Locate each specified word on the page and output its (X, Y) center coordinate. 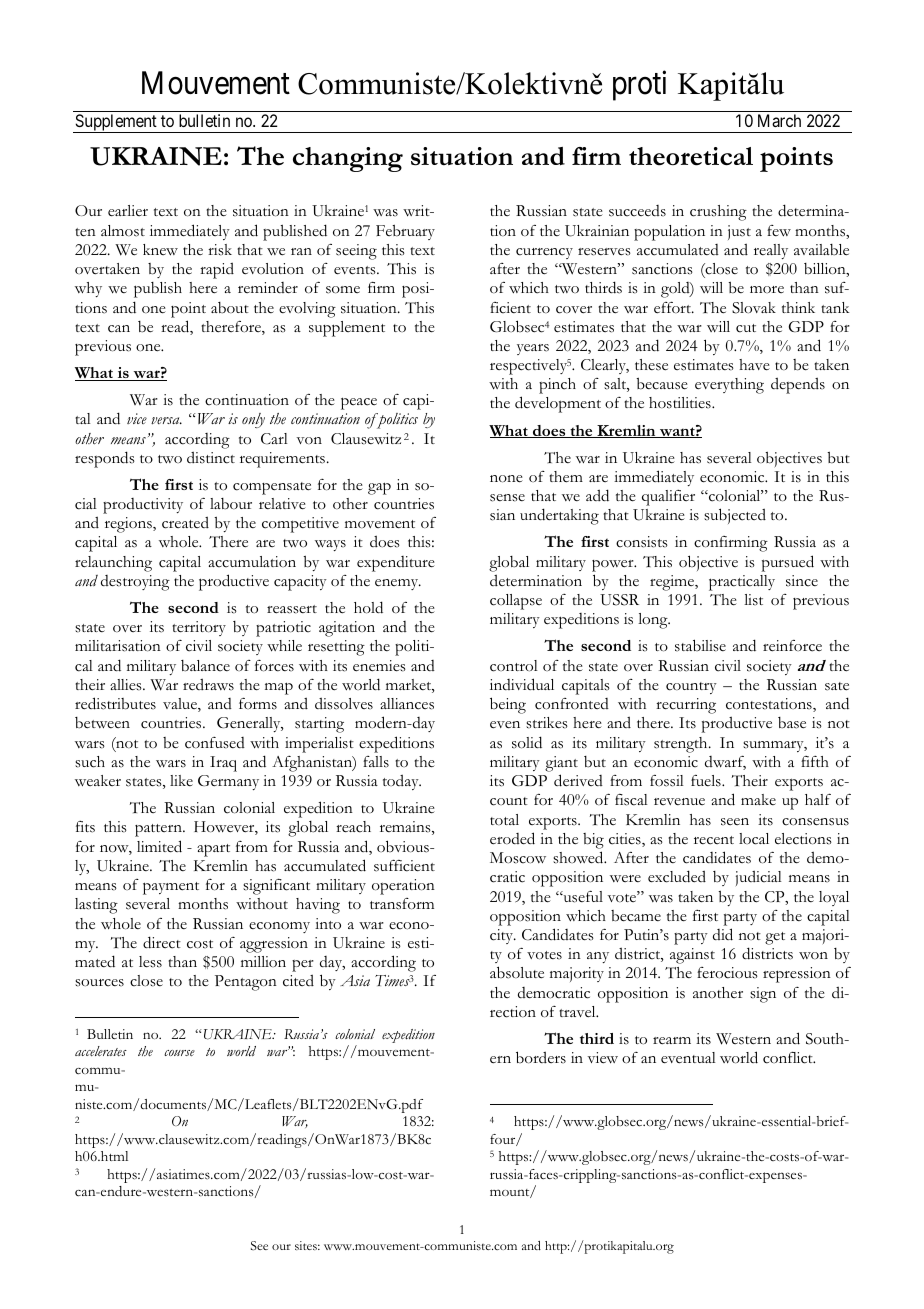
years (533, 349)
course (179, 1053)
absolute (517, 972)
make (758, 799)
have (754, 365)
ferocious (727, 973)
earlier (128, 211)
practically (742, 583)
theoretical (691, 156)
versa (166, 421)
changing (348, 159)
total (504, 819)
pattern (159, 830)
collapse (516, 602)
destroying (135, 583)
